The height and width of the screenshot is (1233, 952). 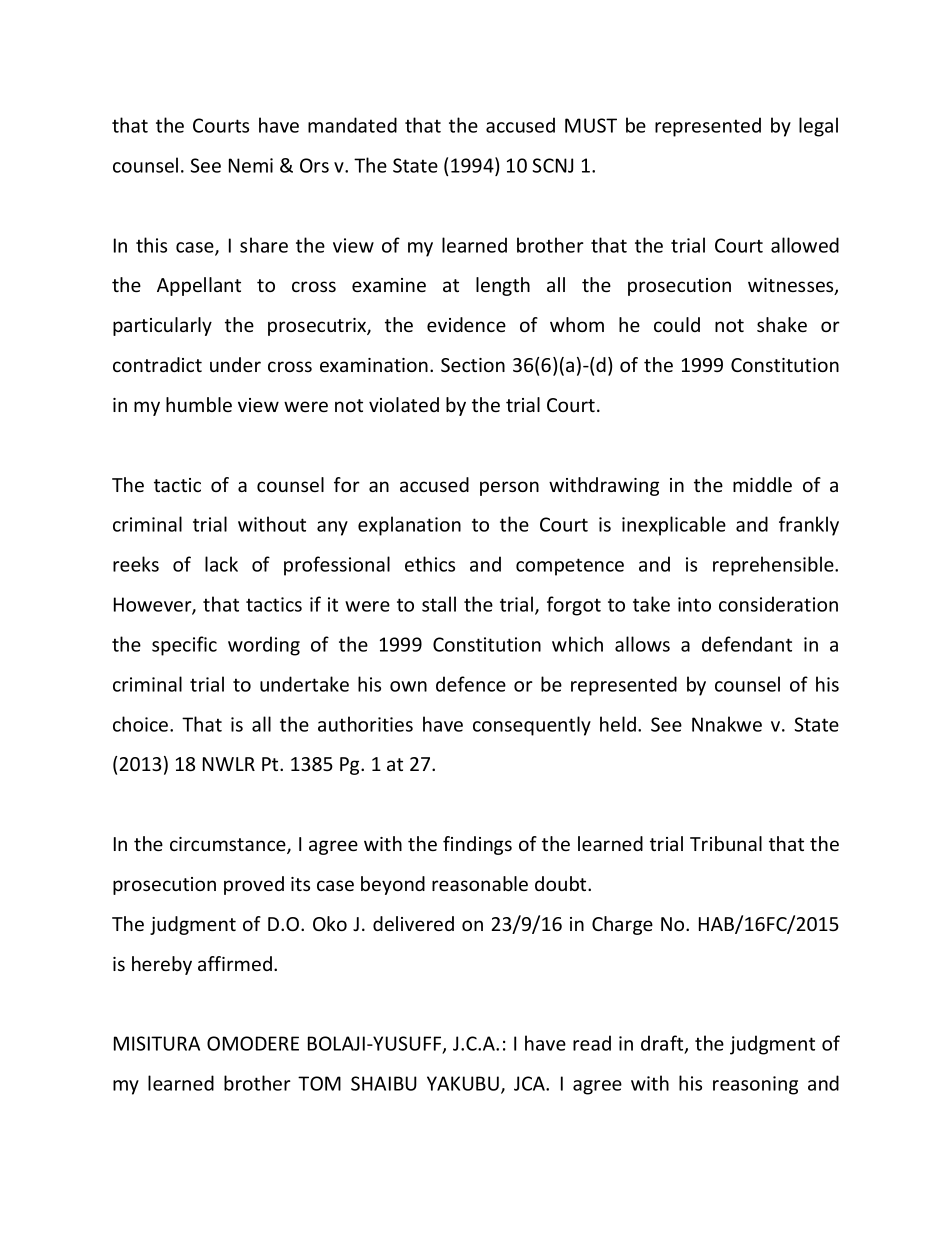 I want to click on MUST, so click(x=591, y=125).
